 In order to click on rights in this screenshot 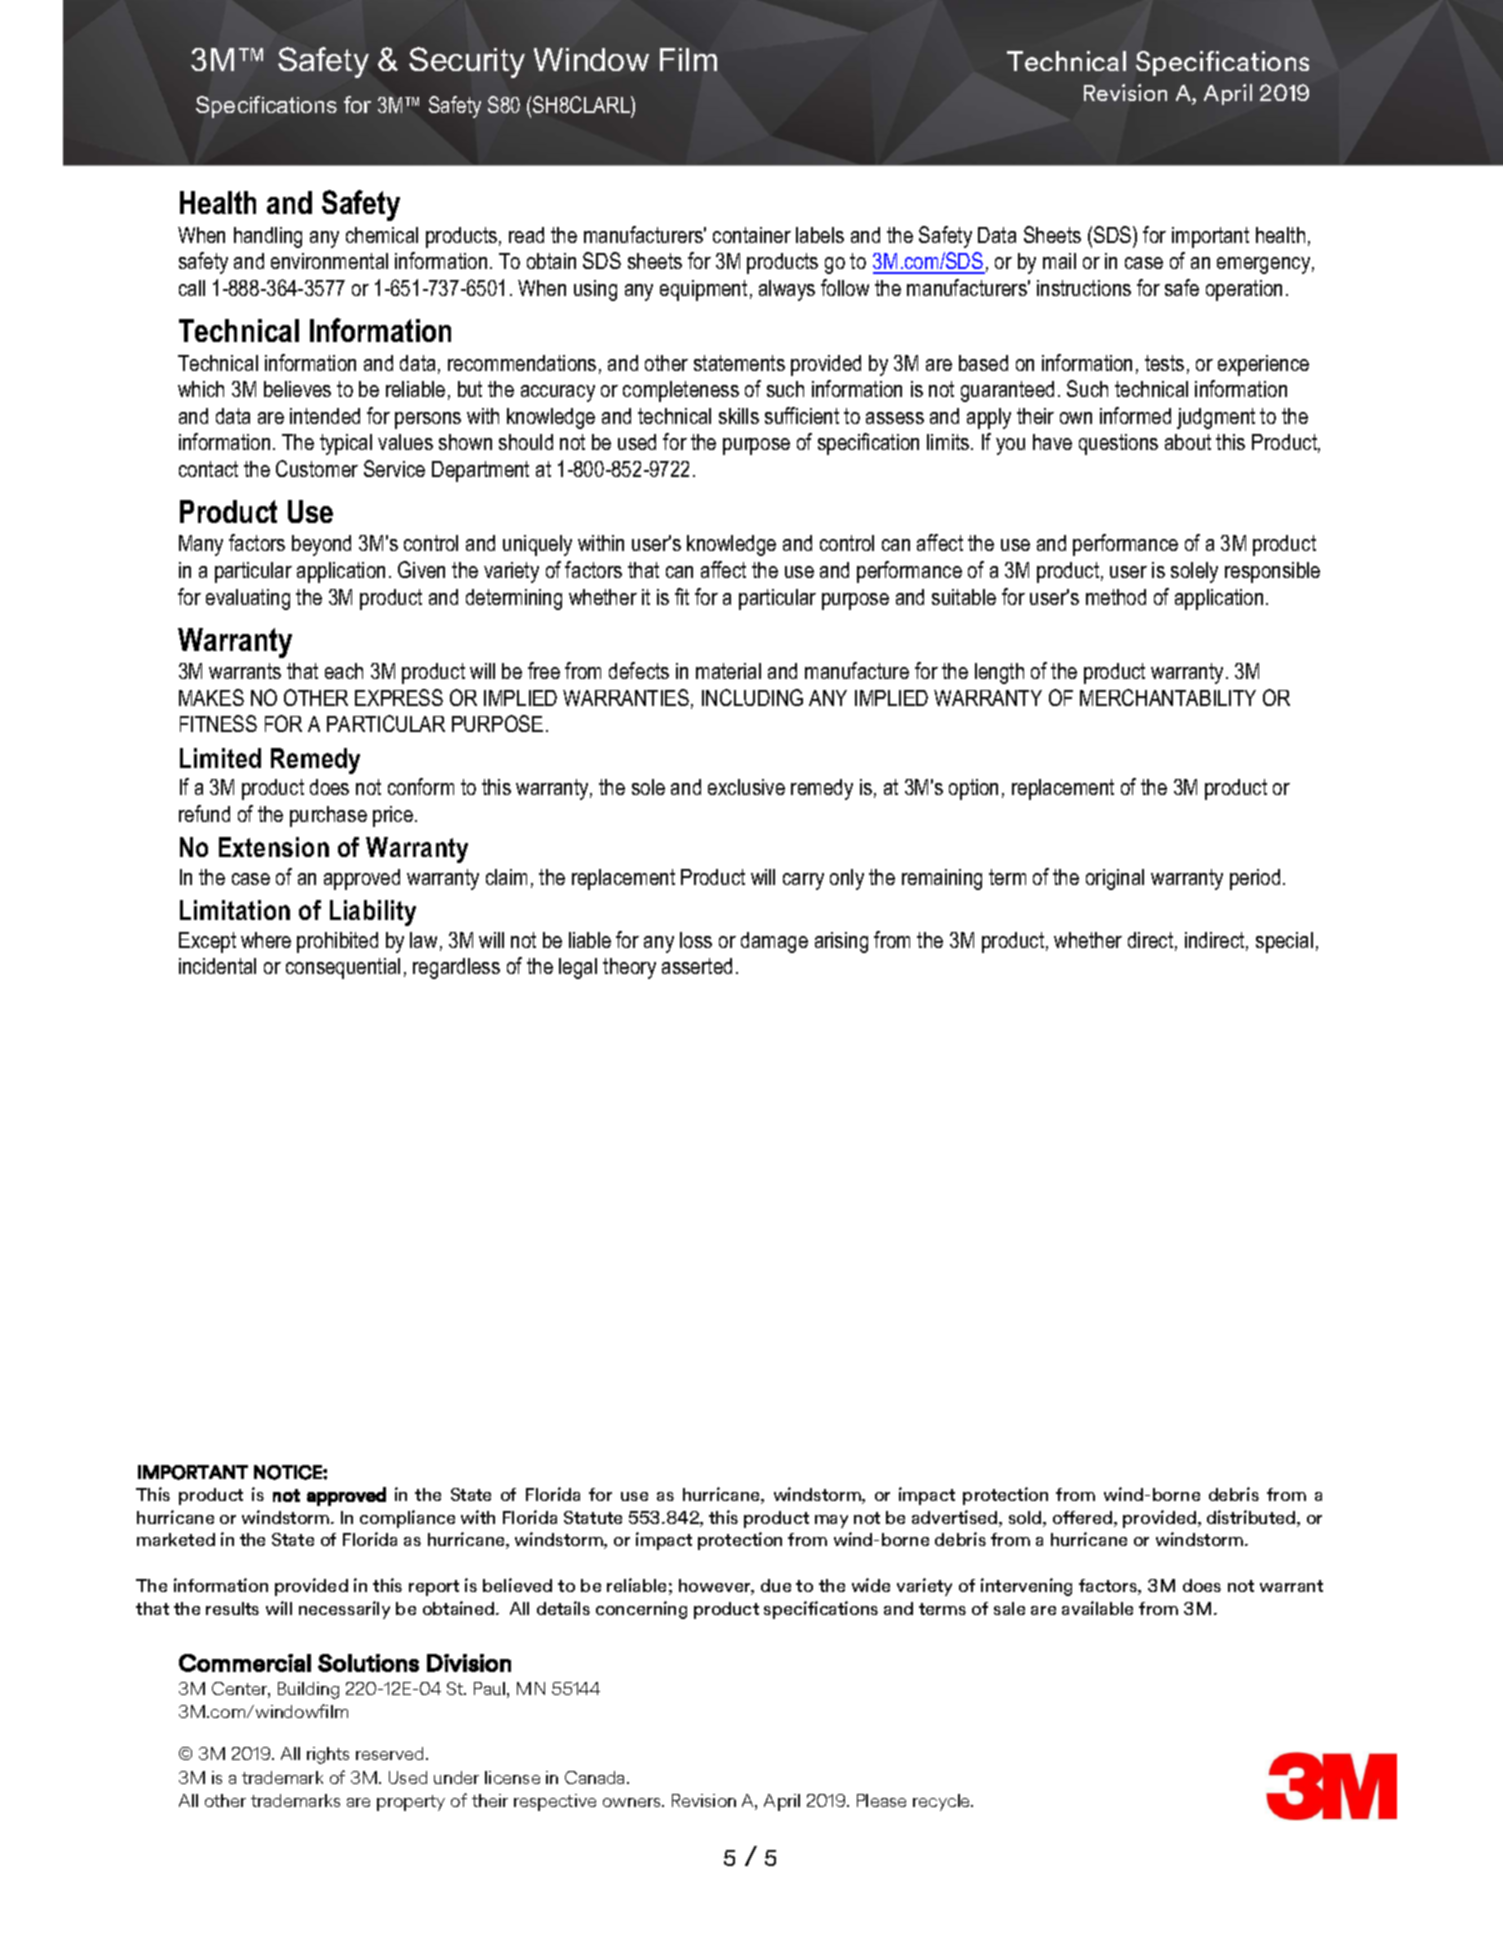, I will do `click(328, 1755)`.
